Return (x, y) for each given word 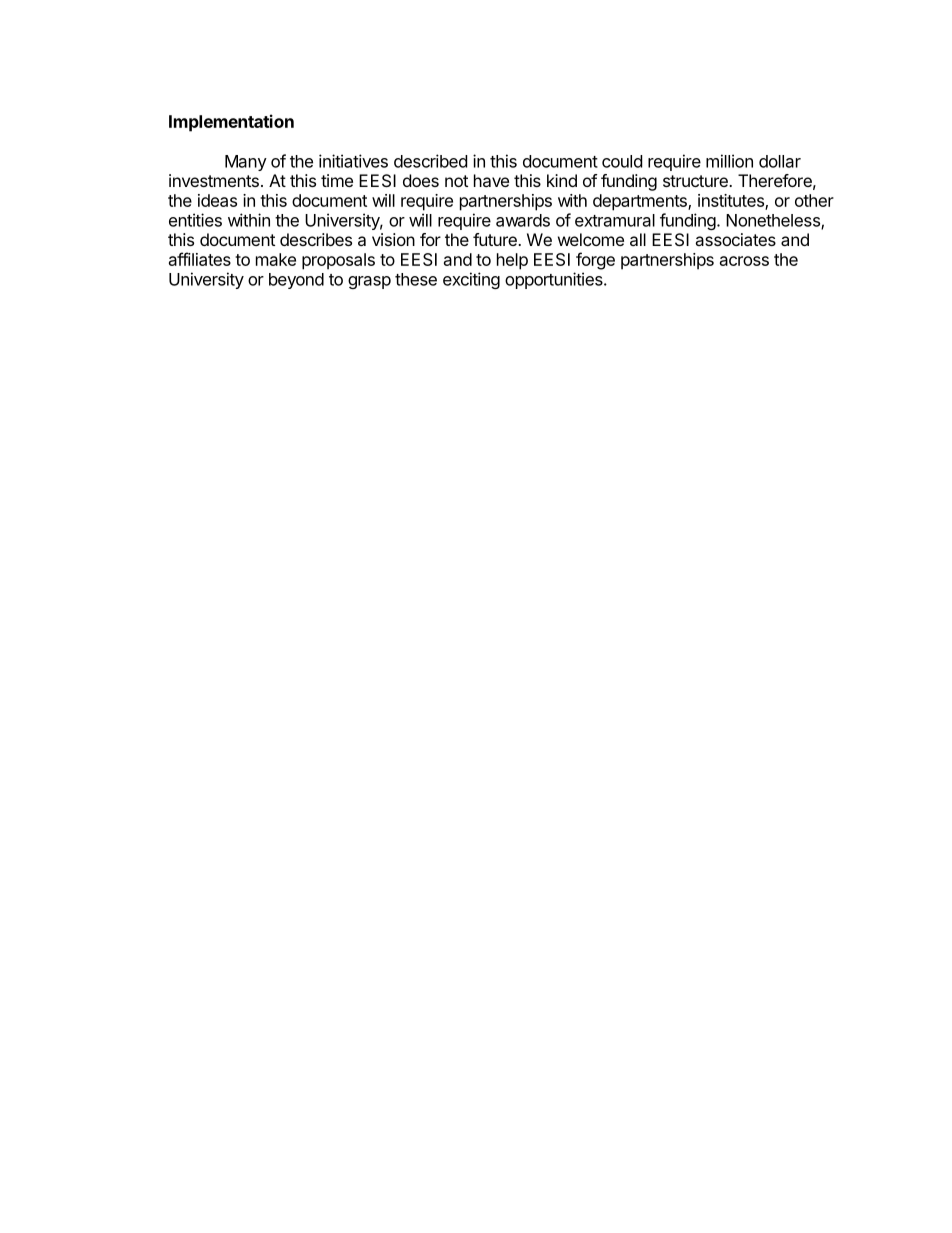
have (491, 180)
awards (523, 220)
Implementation (231, 123)
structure (696, 181)
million (729, 161)
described (430, 161)
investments (214, 180)
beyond (296, 281)
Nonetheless (774, 221)
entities (195, 220)
